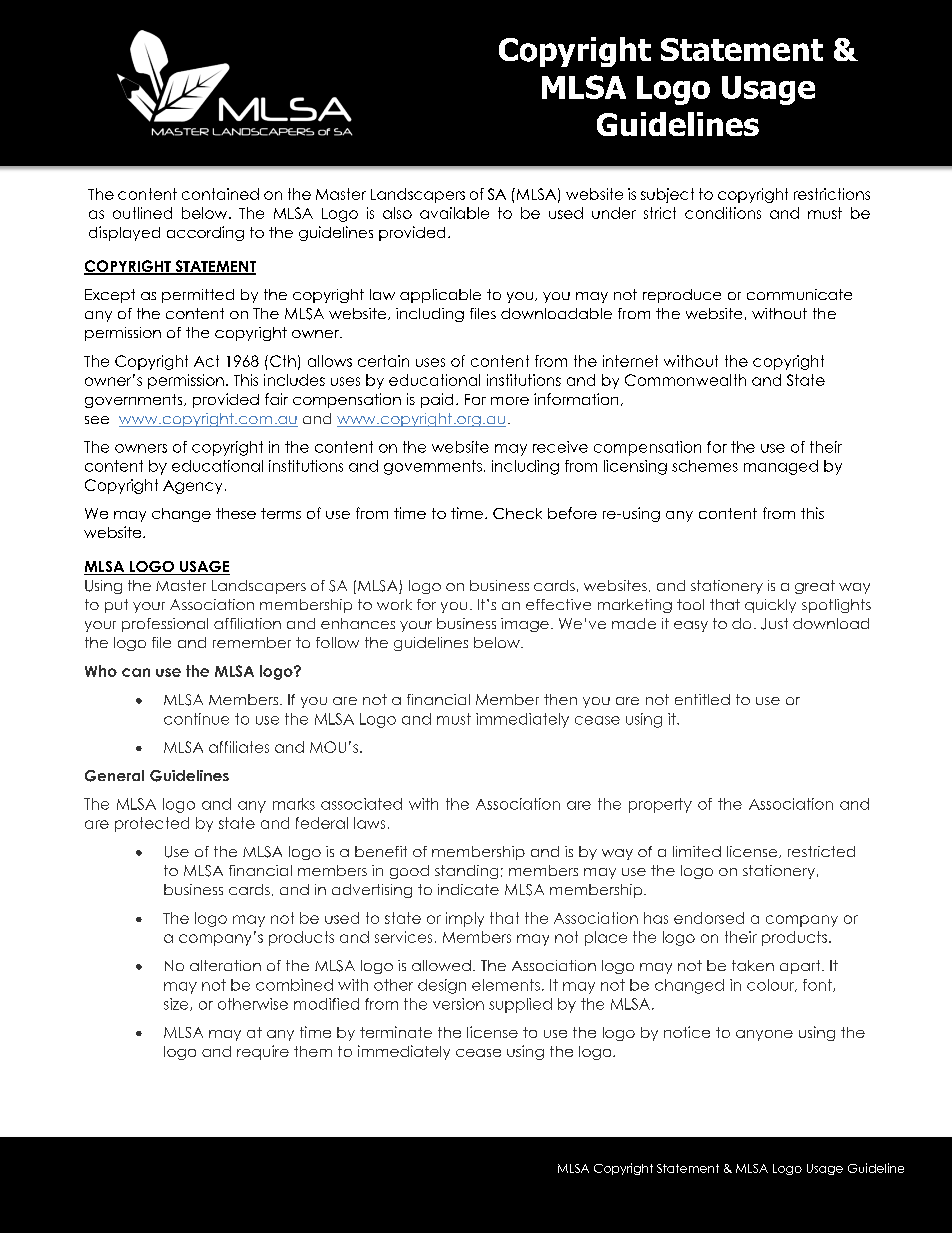 The width and height of the screenshot is (952, 1233). What do you see at coordinates (454, 213) in the screenshot?
I see `available` at bounding box center [454, 213].
